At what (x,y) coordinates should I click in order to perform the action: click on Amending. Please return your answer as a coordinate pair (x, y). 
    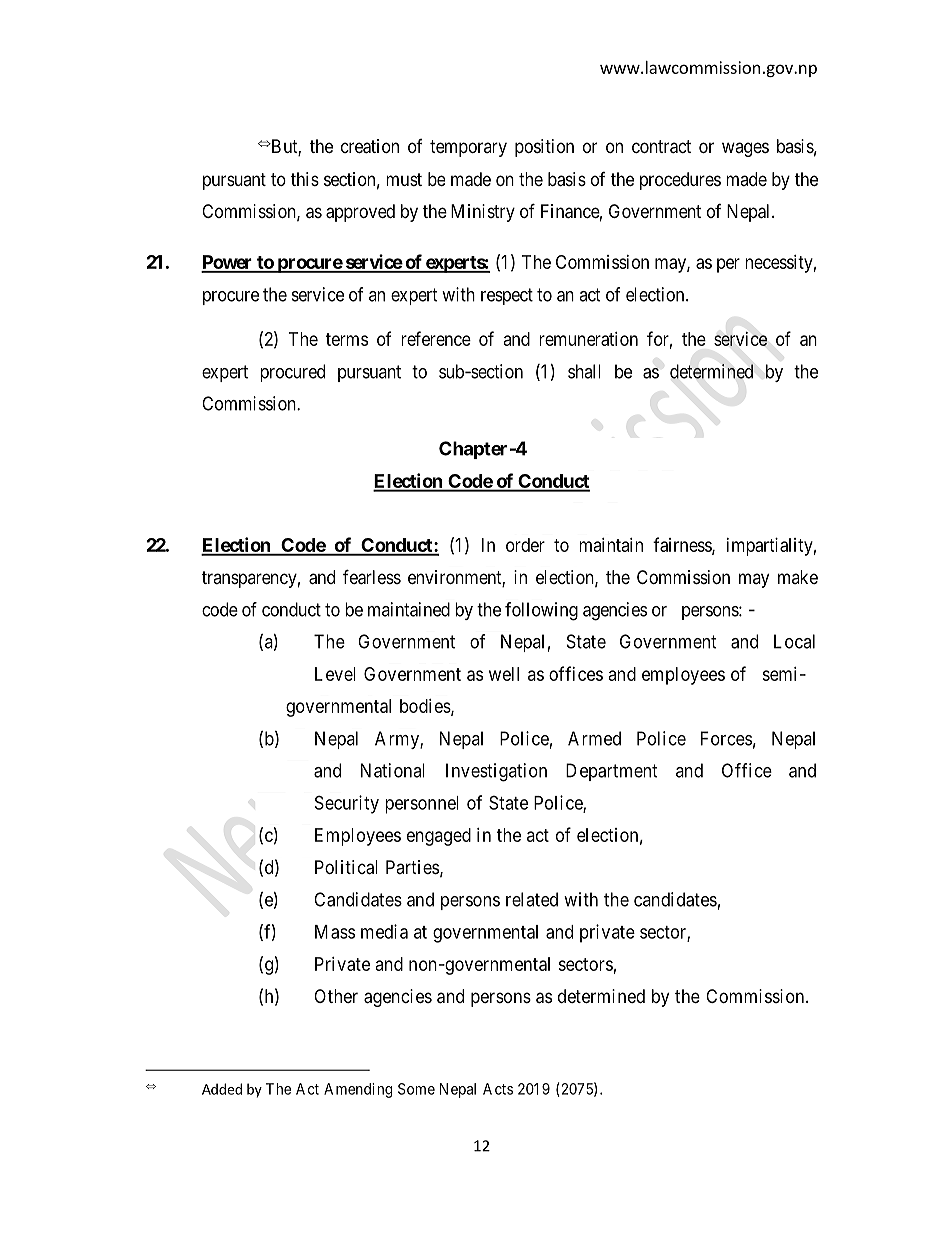
    Looking at the image, I should click on (358, 1090).
